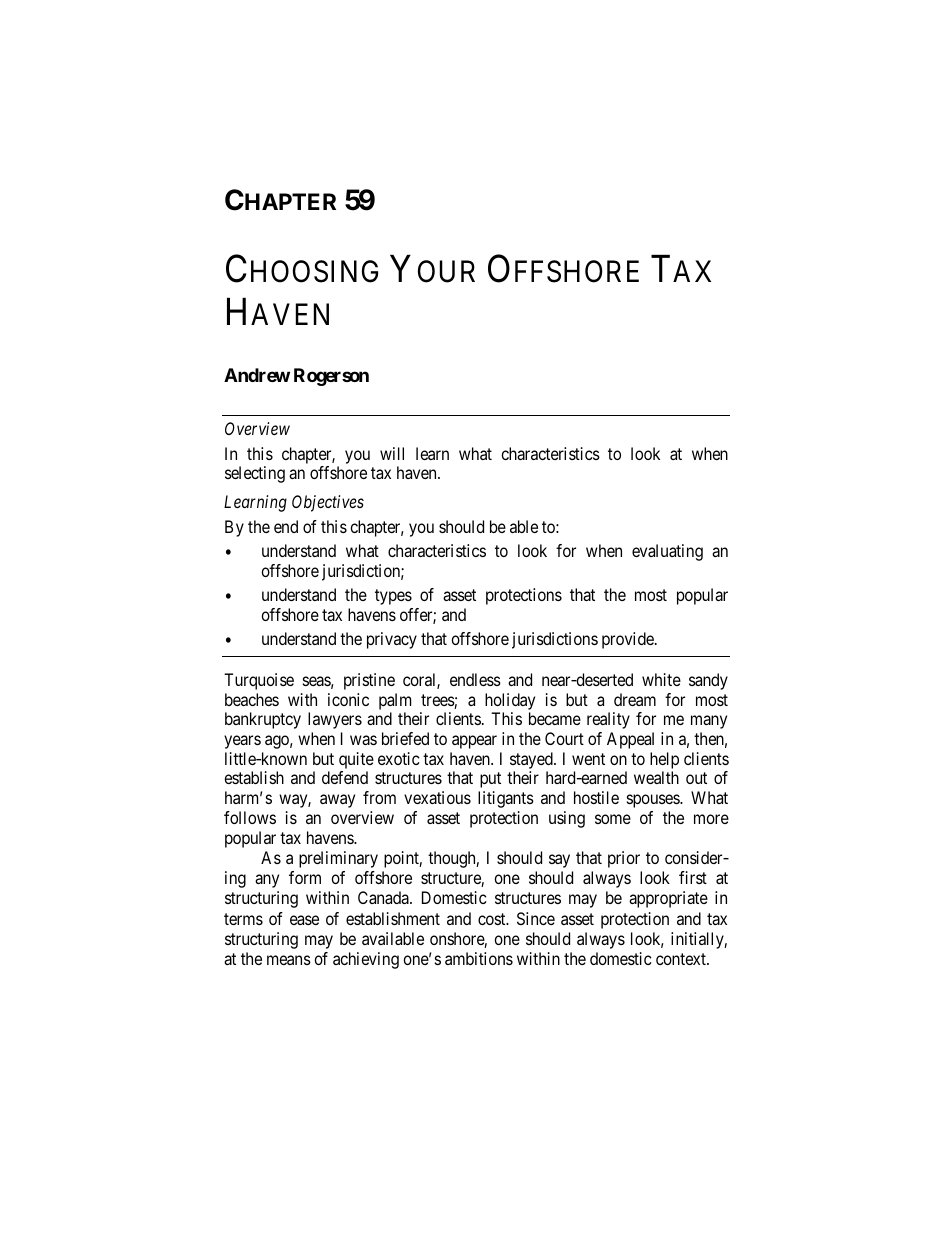  I want to click on holiday, so click(510, 701).
